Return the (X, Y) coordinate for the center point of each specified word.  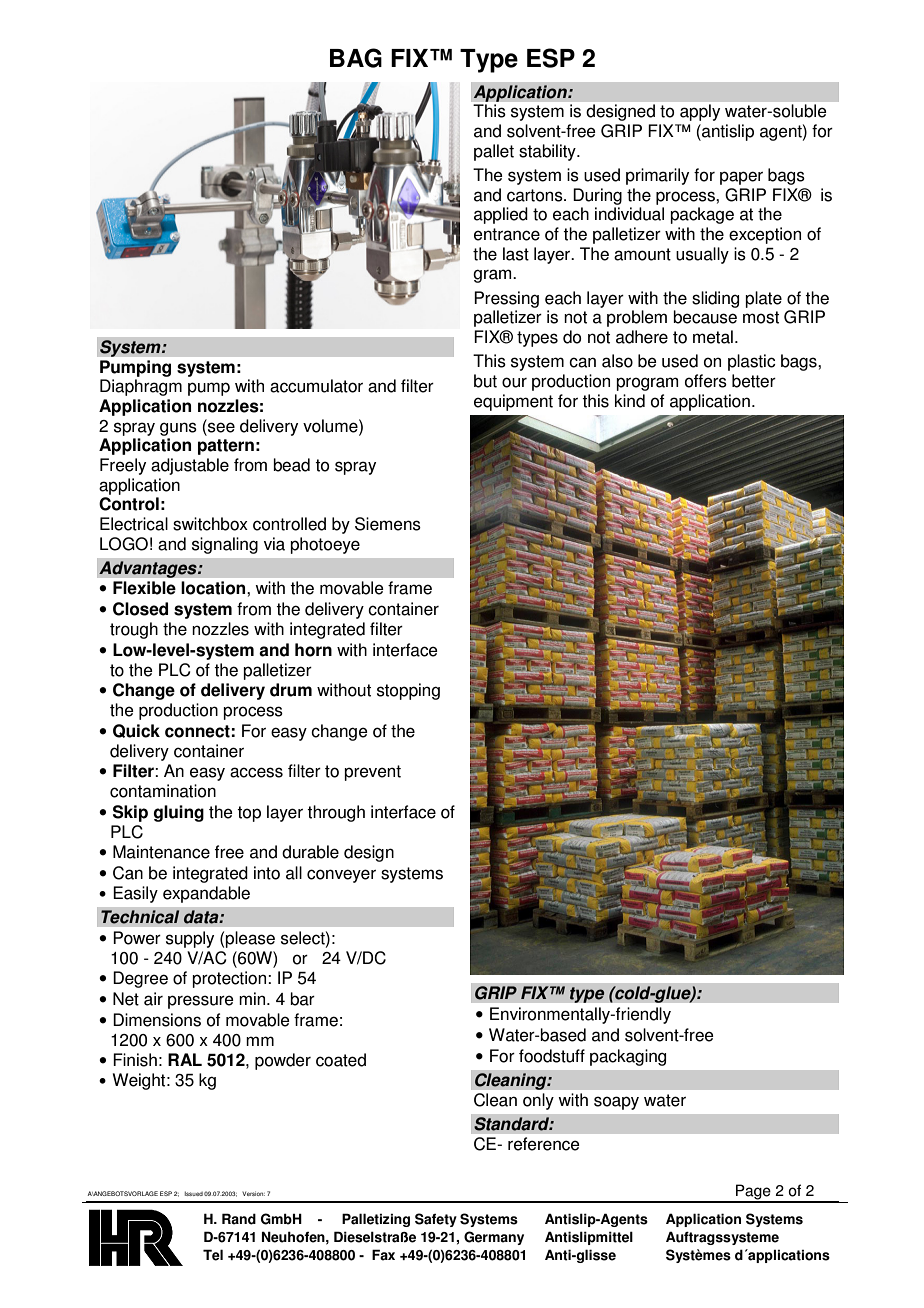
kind (630, 401)
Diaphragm (141, 387)
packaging (628, 1057)
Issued (194, 1193)
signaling (225, 545)
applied (501, 215)
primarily (657, 176)
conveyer (341, 876)
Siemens (388, 524)
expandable (206, 894)
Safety (436, 1220)
